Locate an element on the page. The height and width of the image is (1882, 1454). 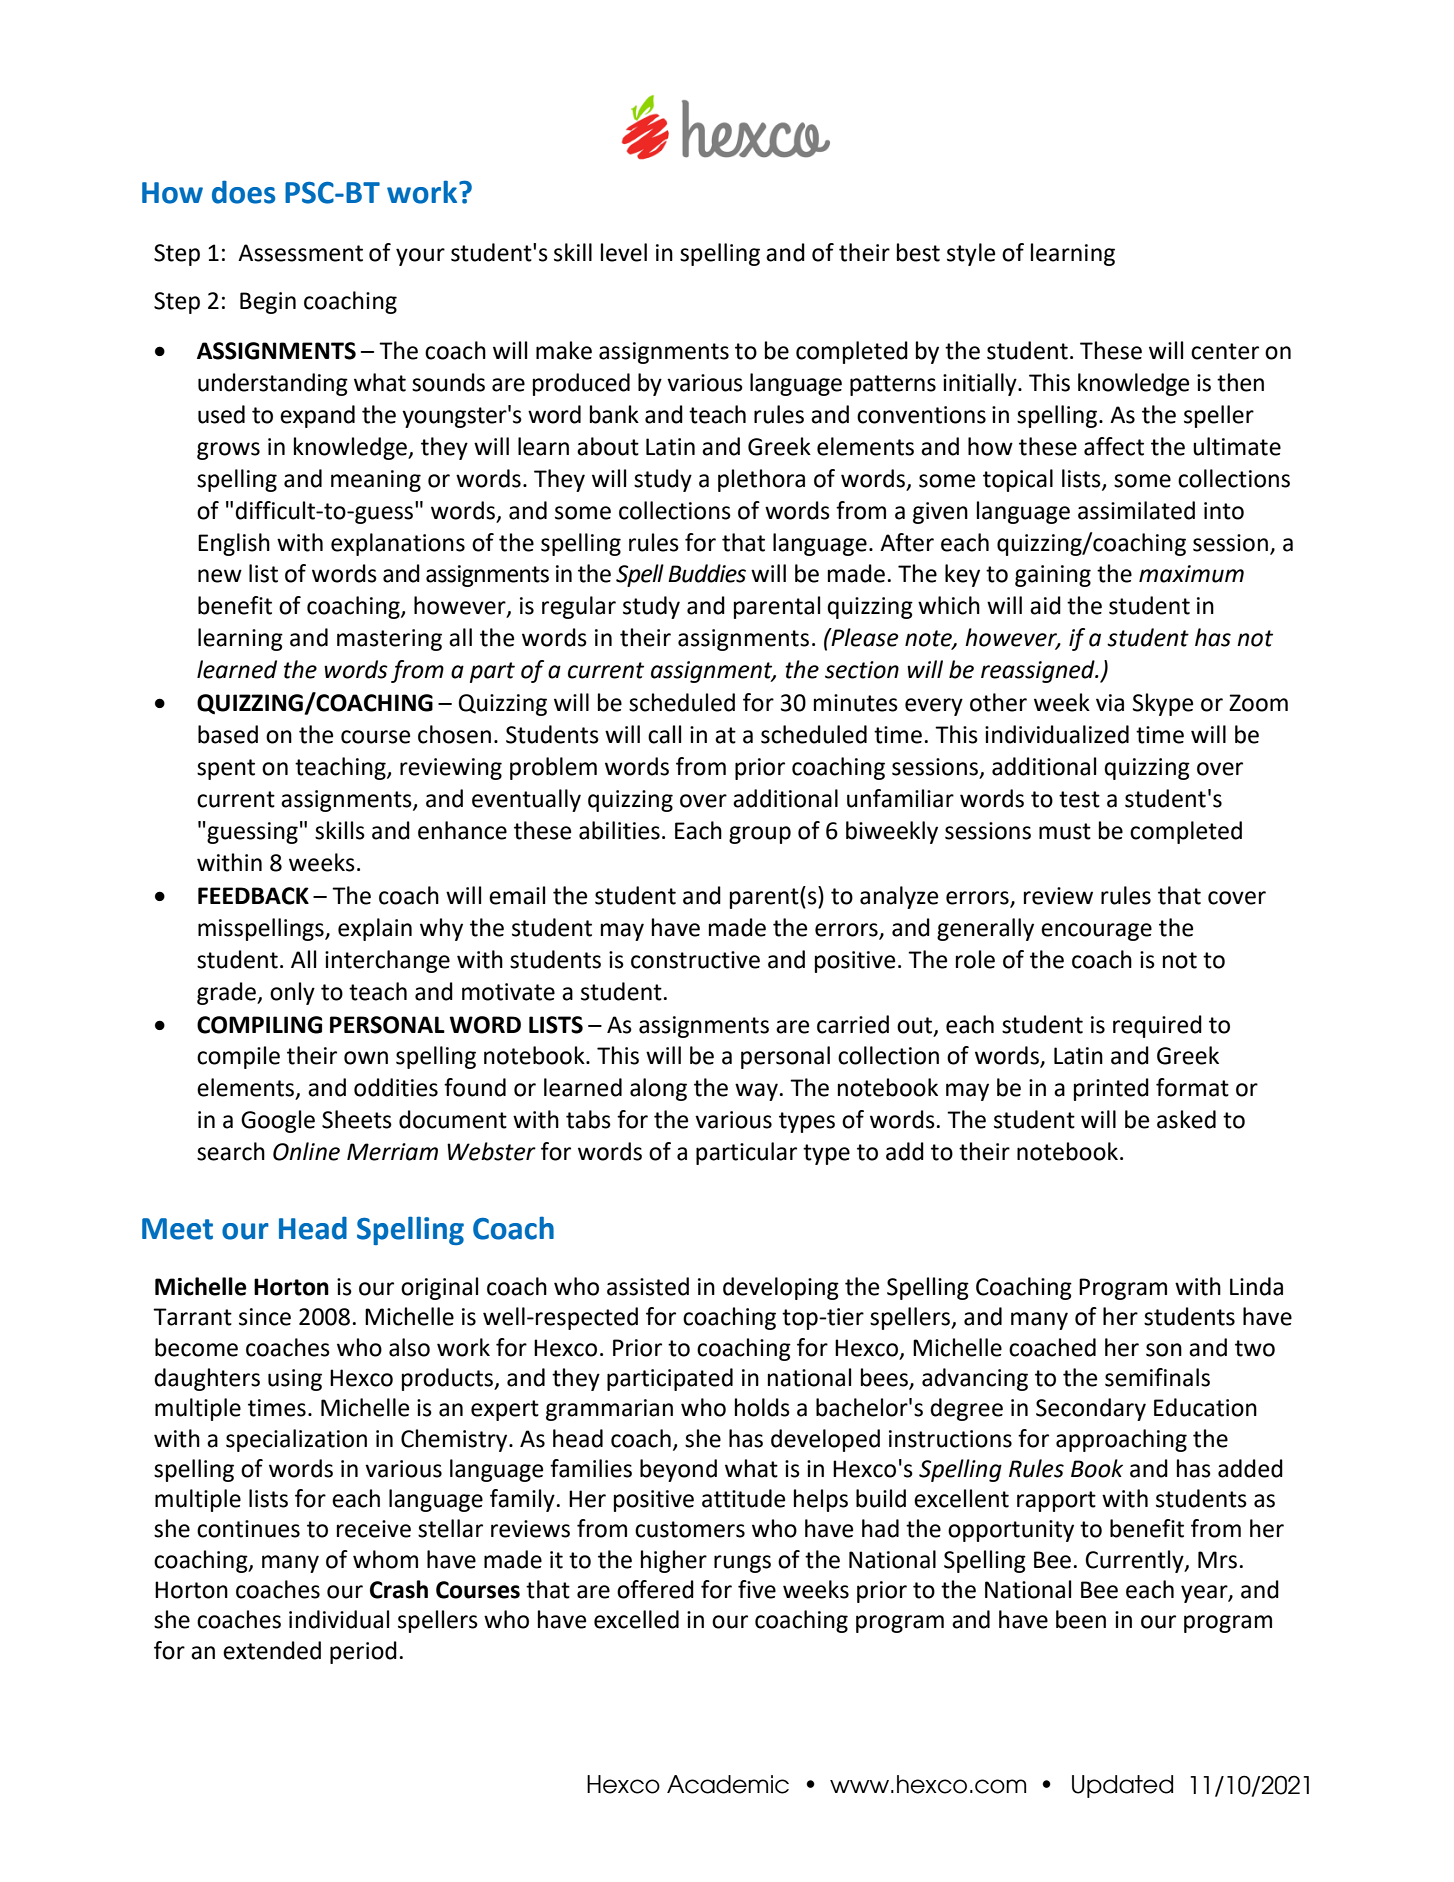
Linda is located at coordinates (1256, 1286).
